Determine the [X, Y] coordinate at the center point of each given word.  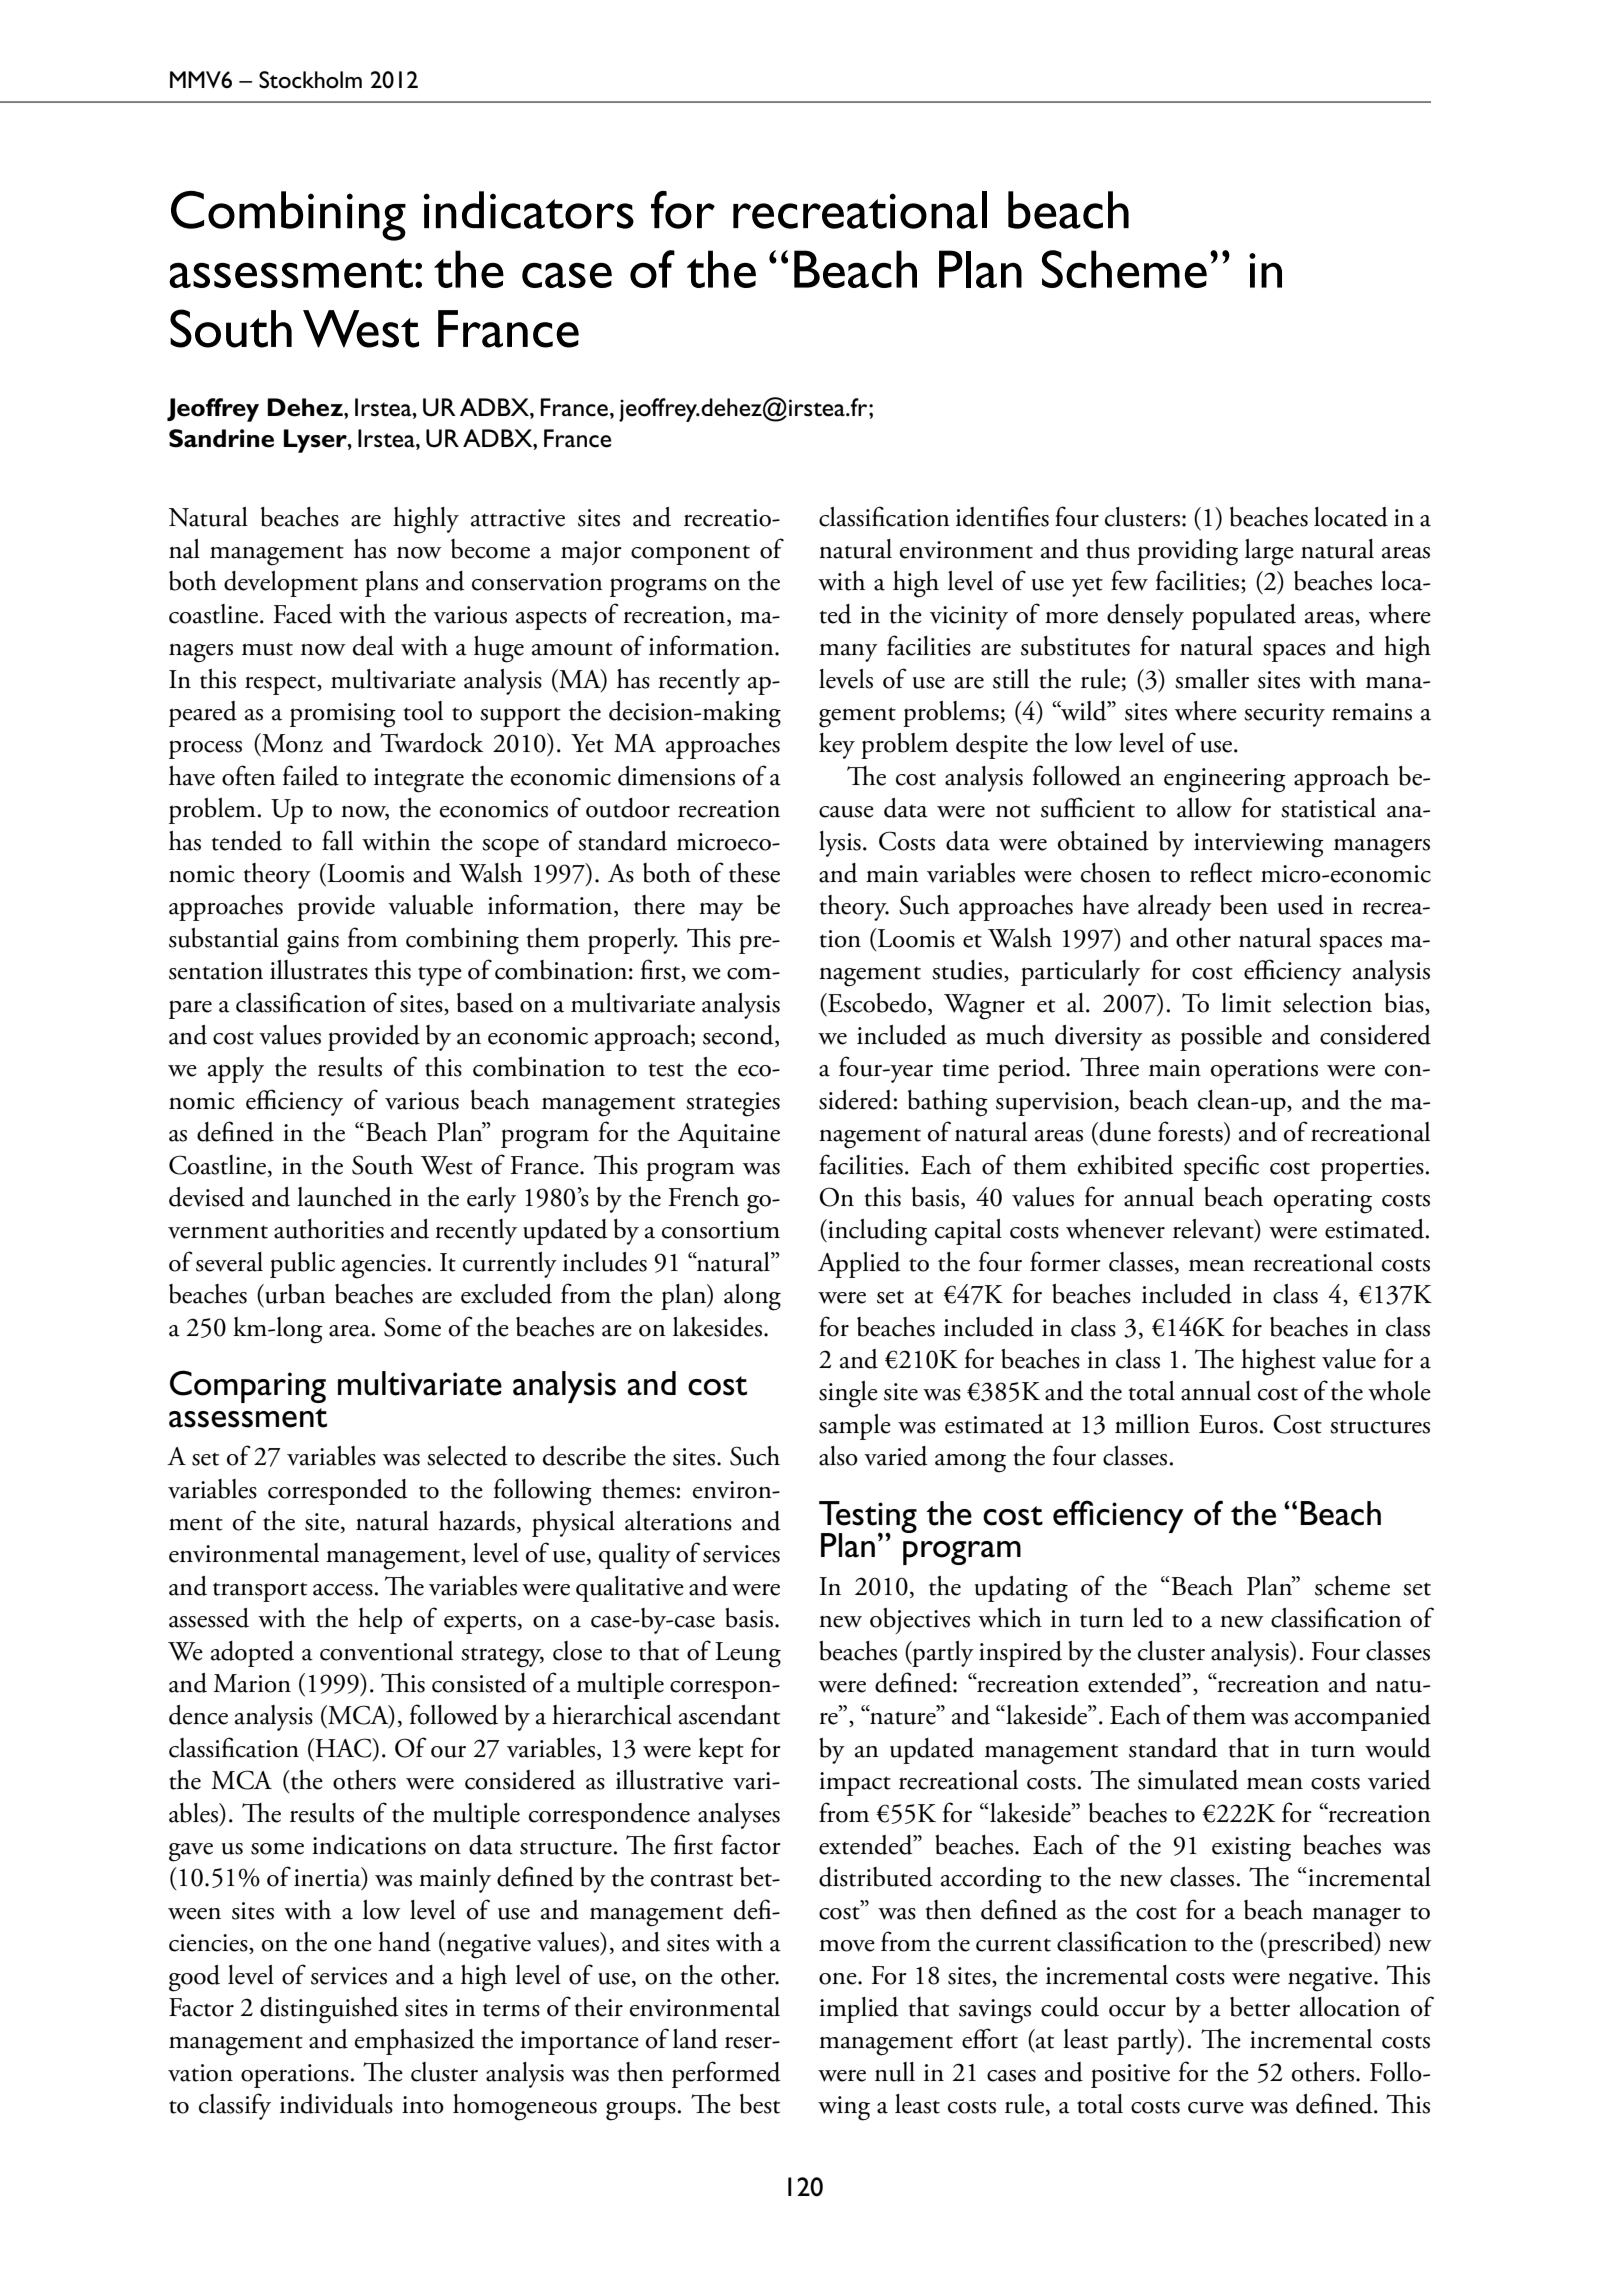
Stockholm [310, 80]
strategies [733, 1104]
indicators [528, 210]
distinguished [329, 2010]
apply [236, 1070]
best [760, 2104]
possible [1221, 1038]
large [1269, 552]
